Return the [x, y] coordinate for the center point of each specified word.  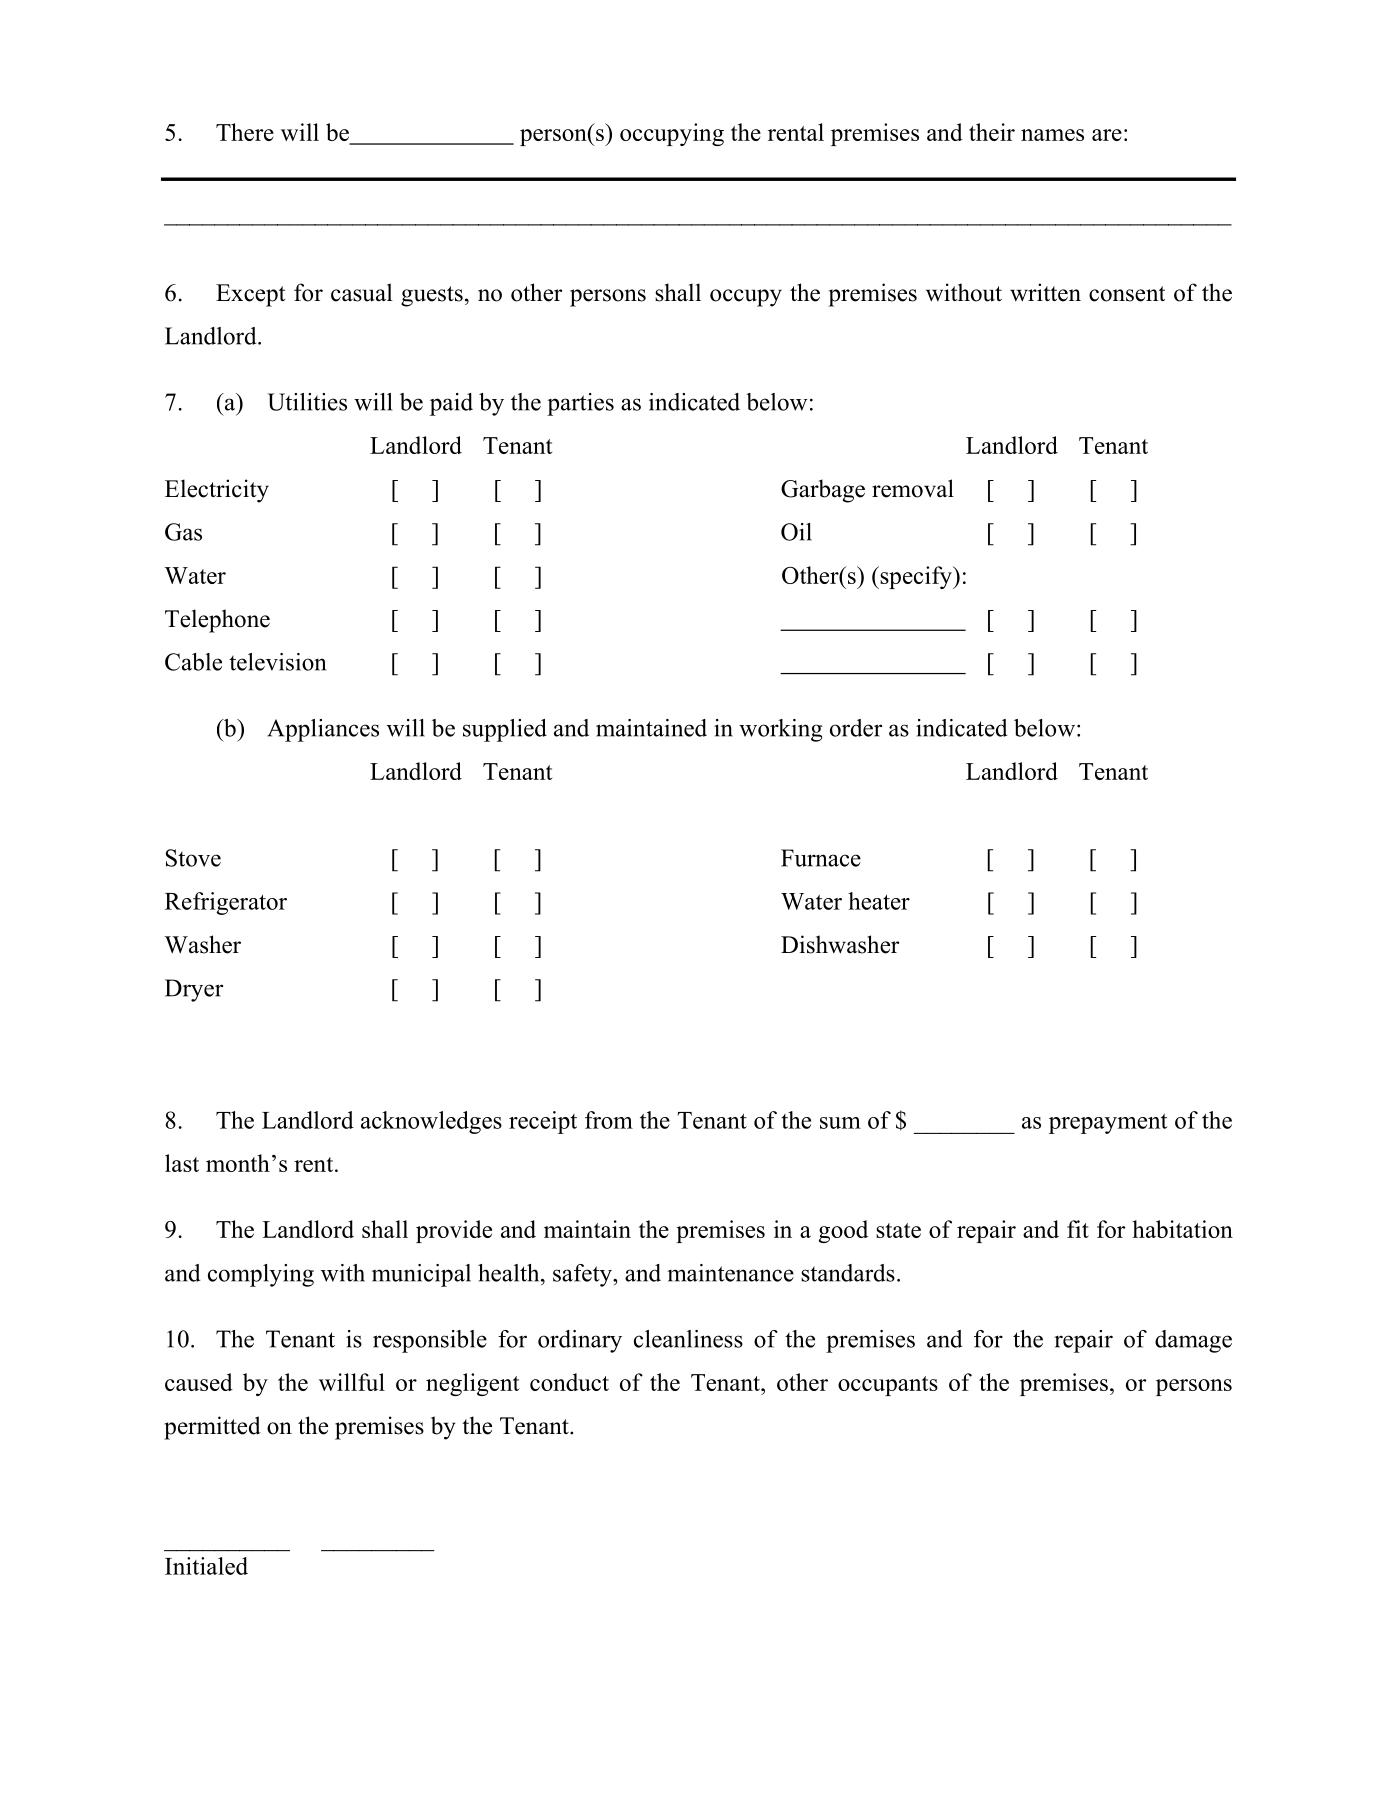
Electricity [217, 491]
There [245, 132]
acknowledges [431, 1122]
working [780, 730]
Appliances [323, 730]
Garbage [823, 491]
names [1052, 135]
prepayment [1108, 1124]
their [992, 132]
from [609, 1120]
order [856, 728]
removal [913, 488]
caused [199, 1382]
